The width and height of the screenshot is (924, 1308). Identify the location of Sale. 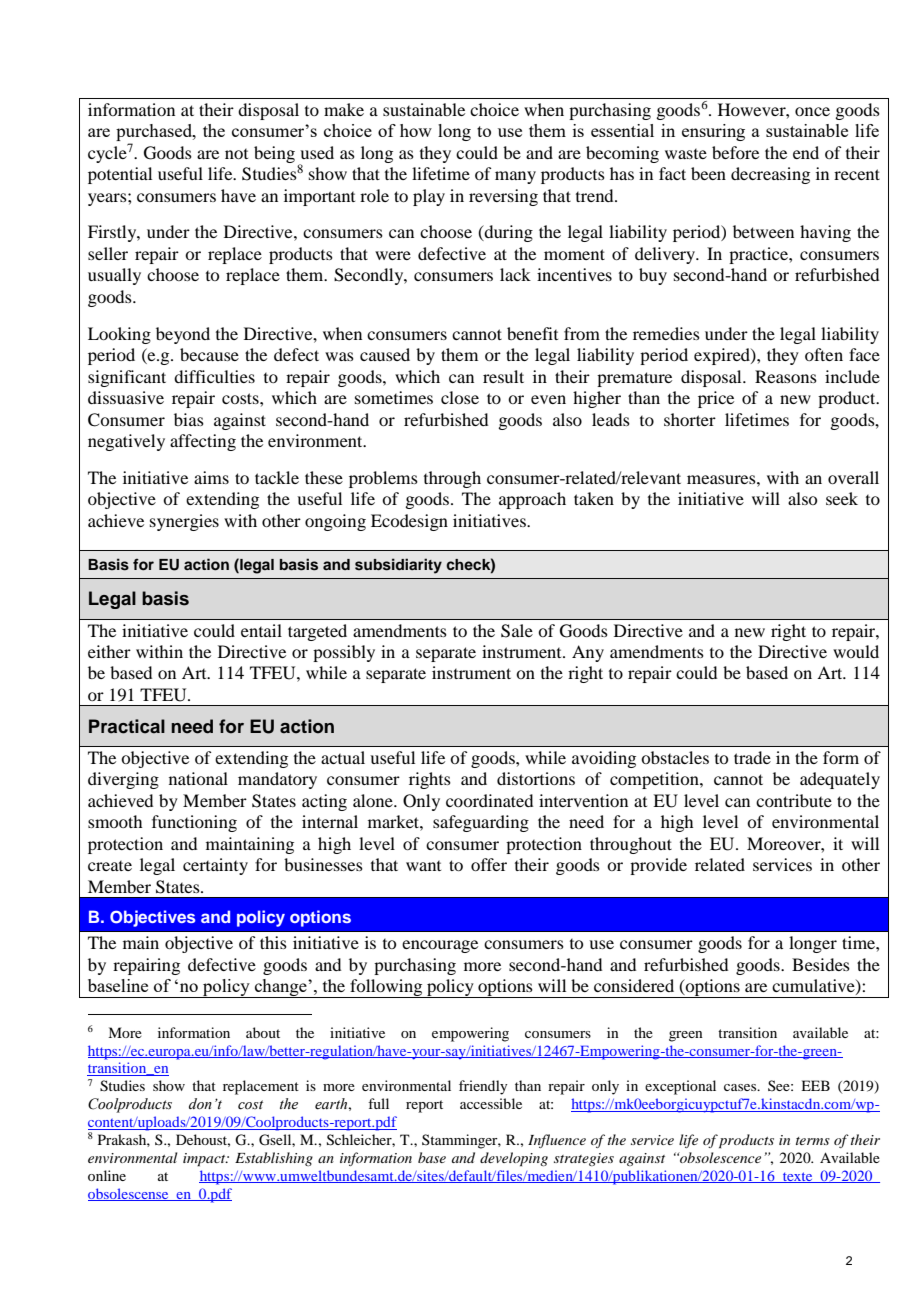
(517, 631).
